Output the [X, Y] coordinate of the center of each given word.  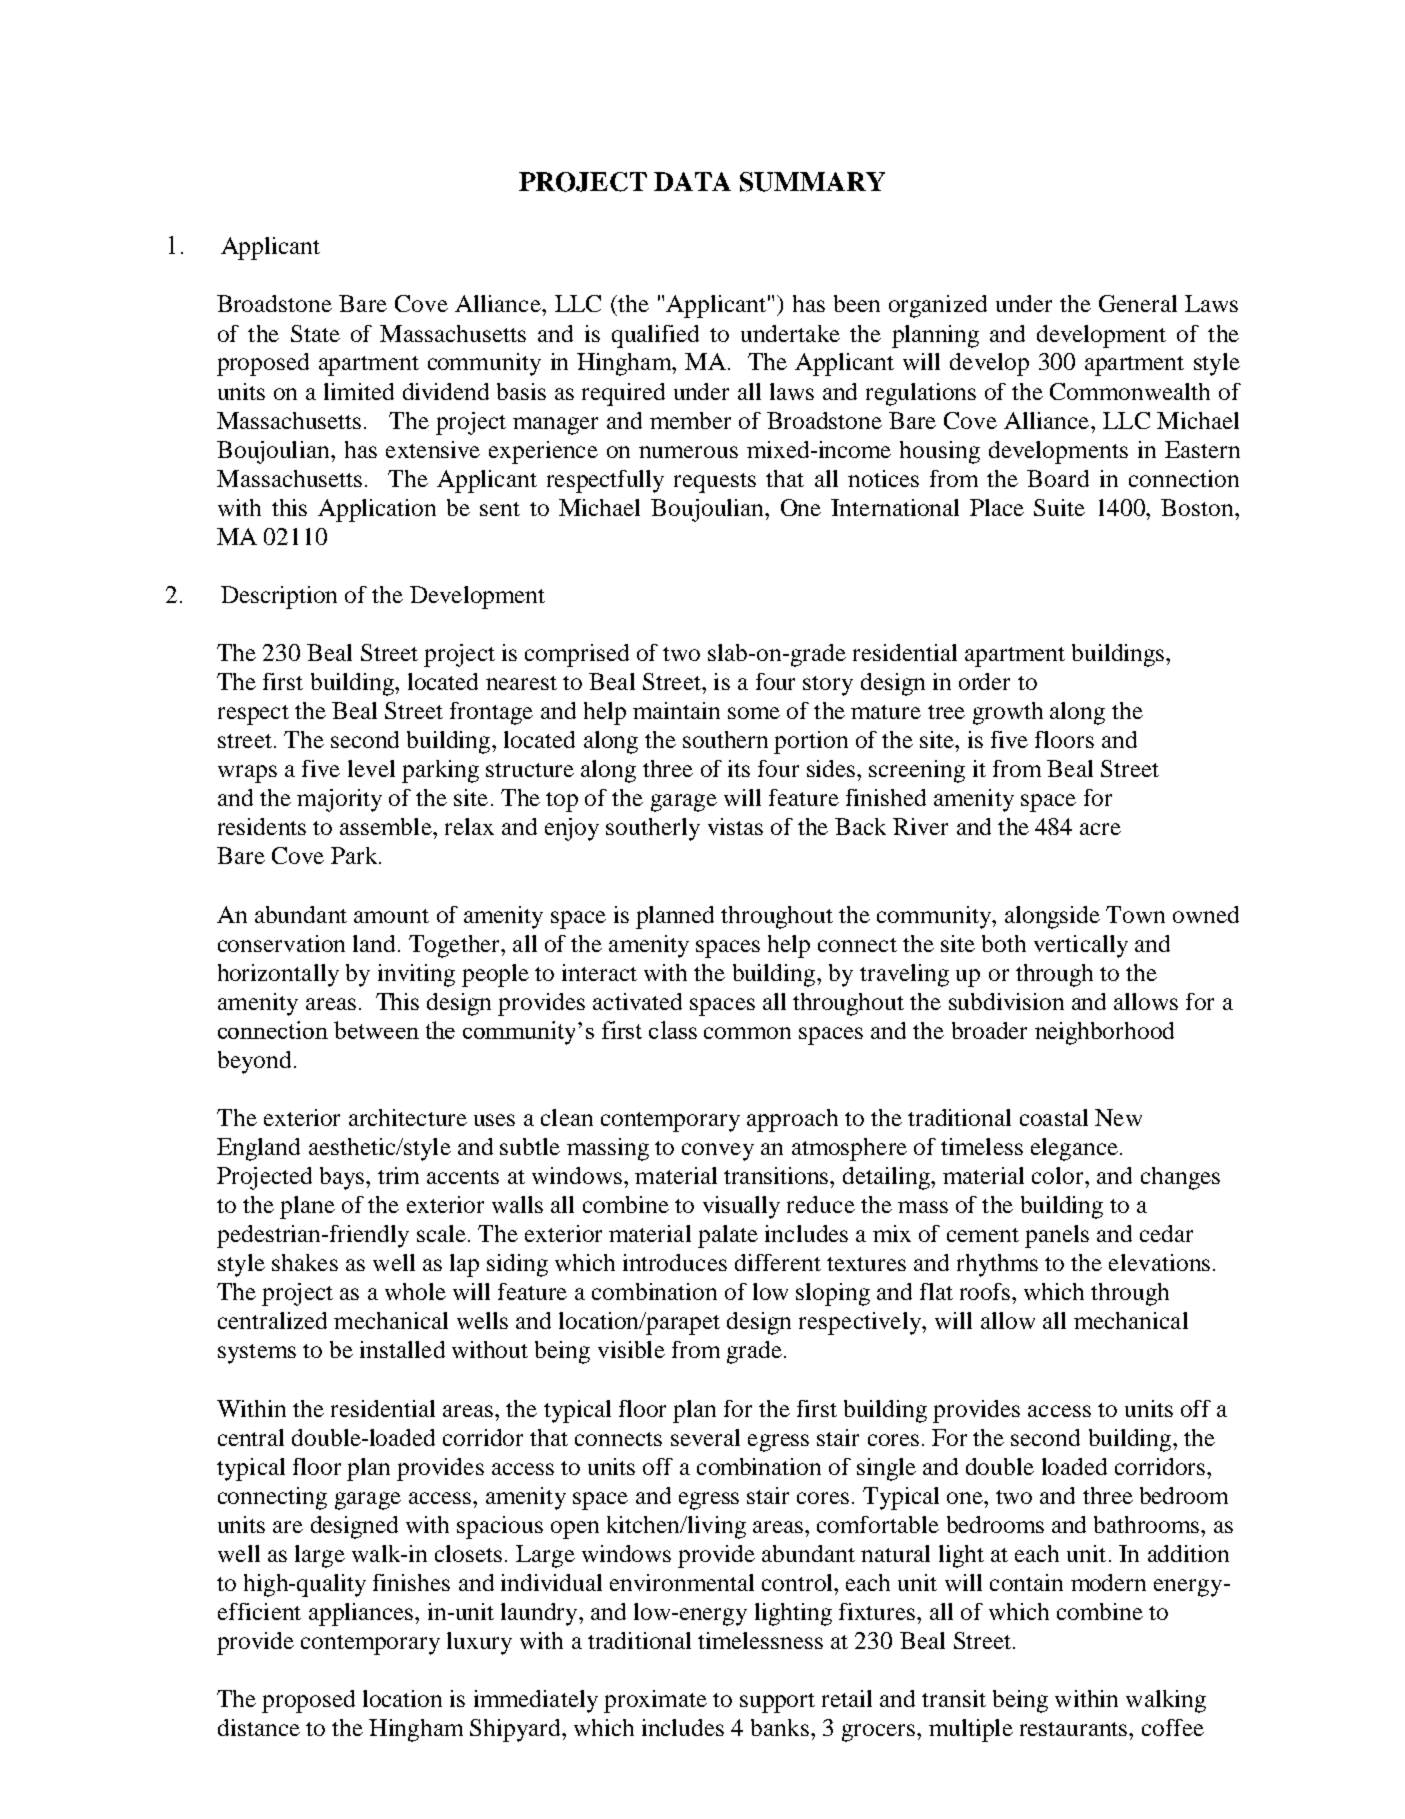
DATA [692, 181]
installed [402, 1349]
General [1138, 303]
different [778, 1262]
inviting [416, 975]
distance [259, 1727]
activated [637, 1001]
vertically [1081, 946]
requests [715, 483]
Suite [1059, 507]
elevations [1159, 1262]
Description [279, 597]
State [315, 333]
